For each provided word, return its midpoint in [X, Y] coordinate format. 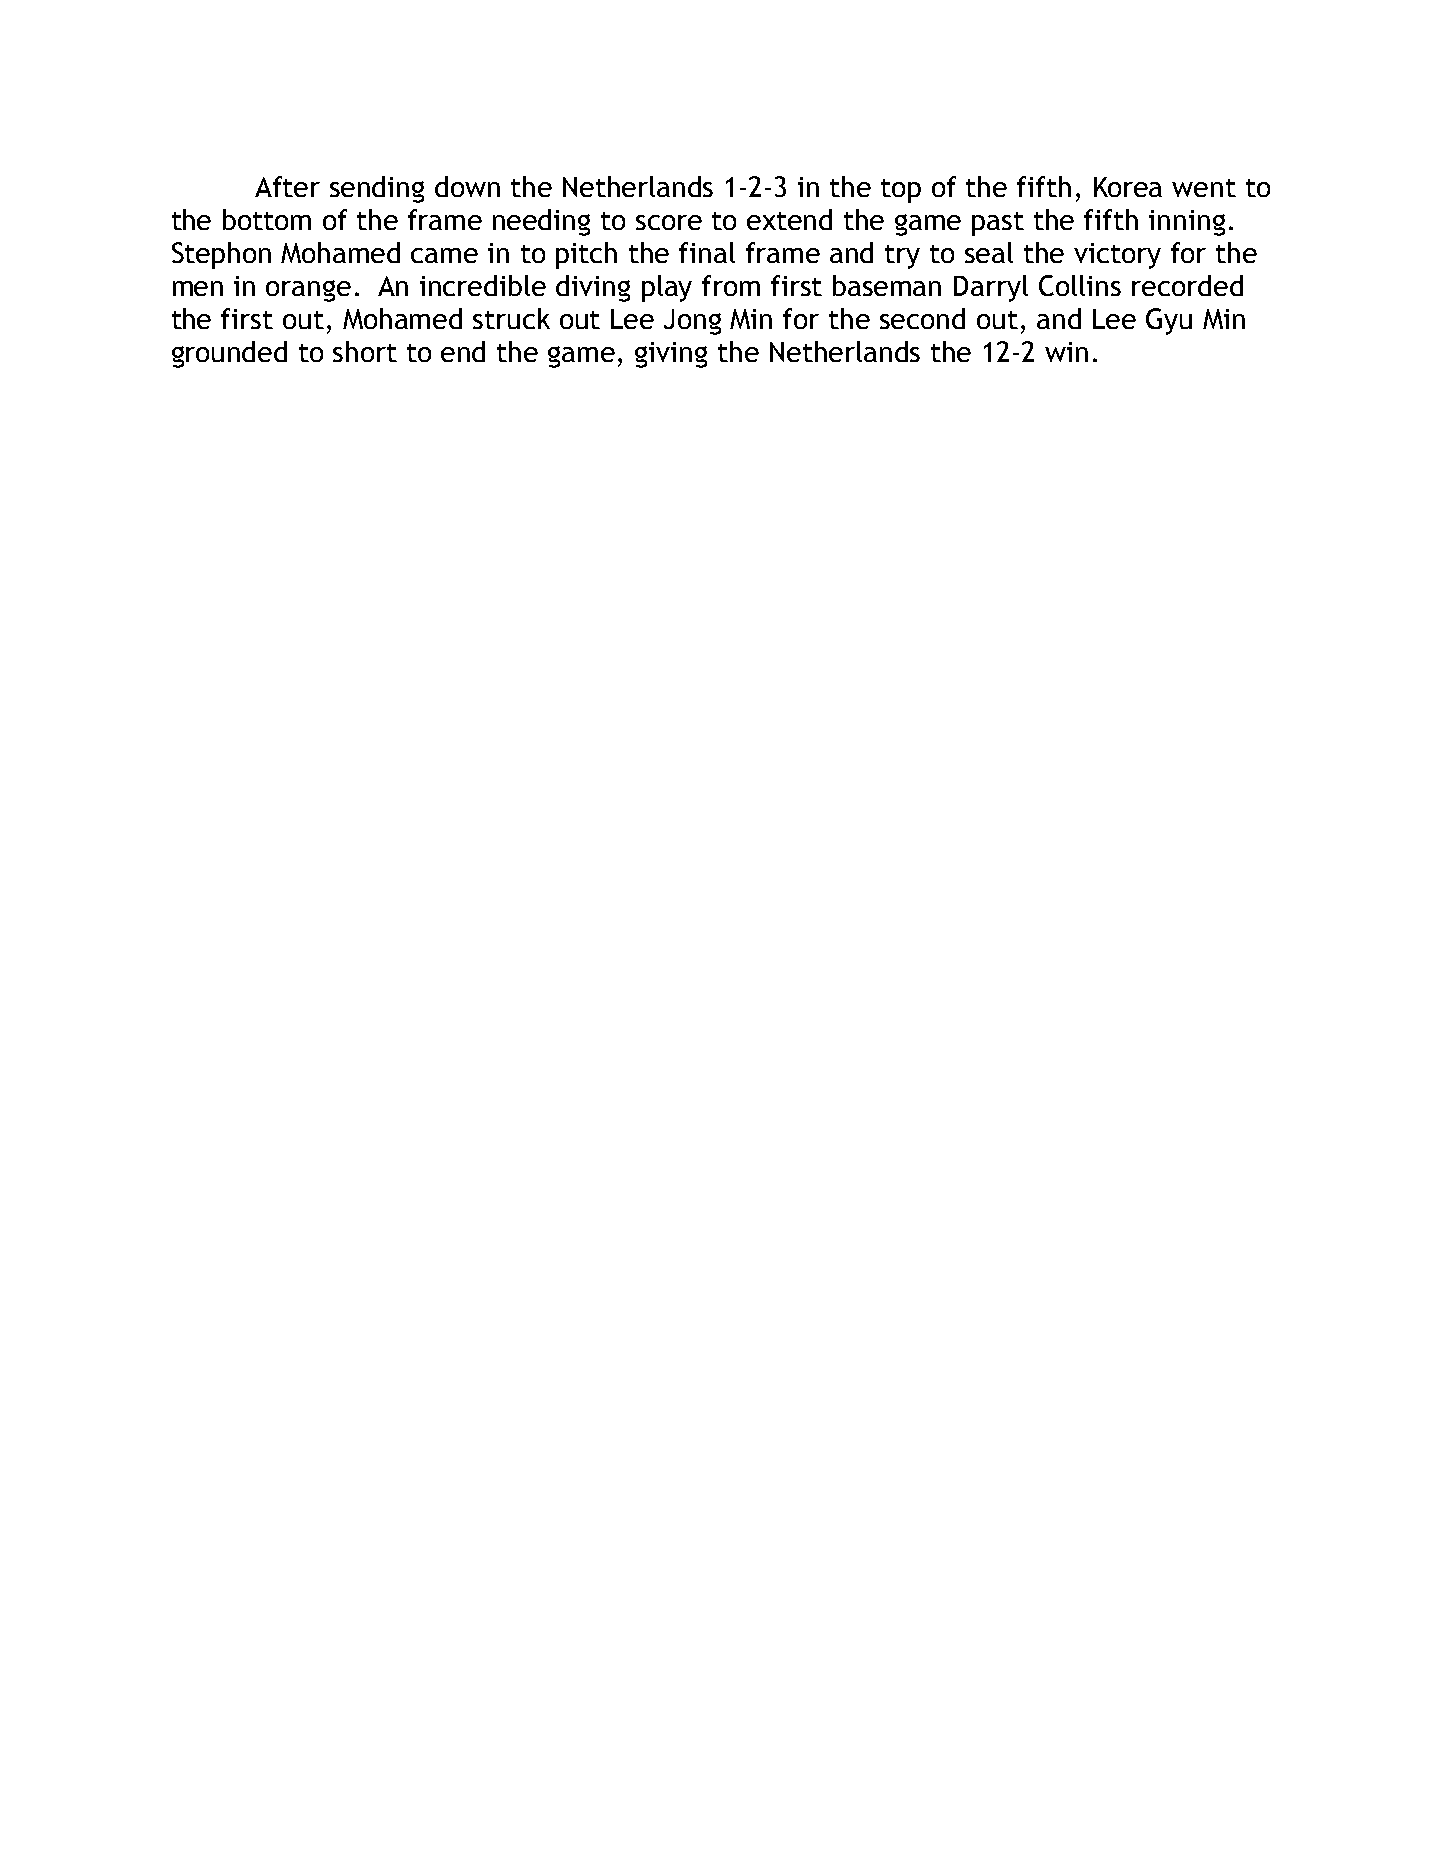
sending [377, 189]
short [365, 351]
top [901, 191]
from [731, 285]
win [1066, 352]
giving [671, 355]
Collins [1080, 285]
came [444, 255]
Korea [1128, 187]
